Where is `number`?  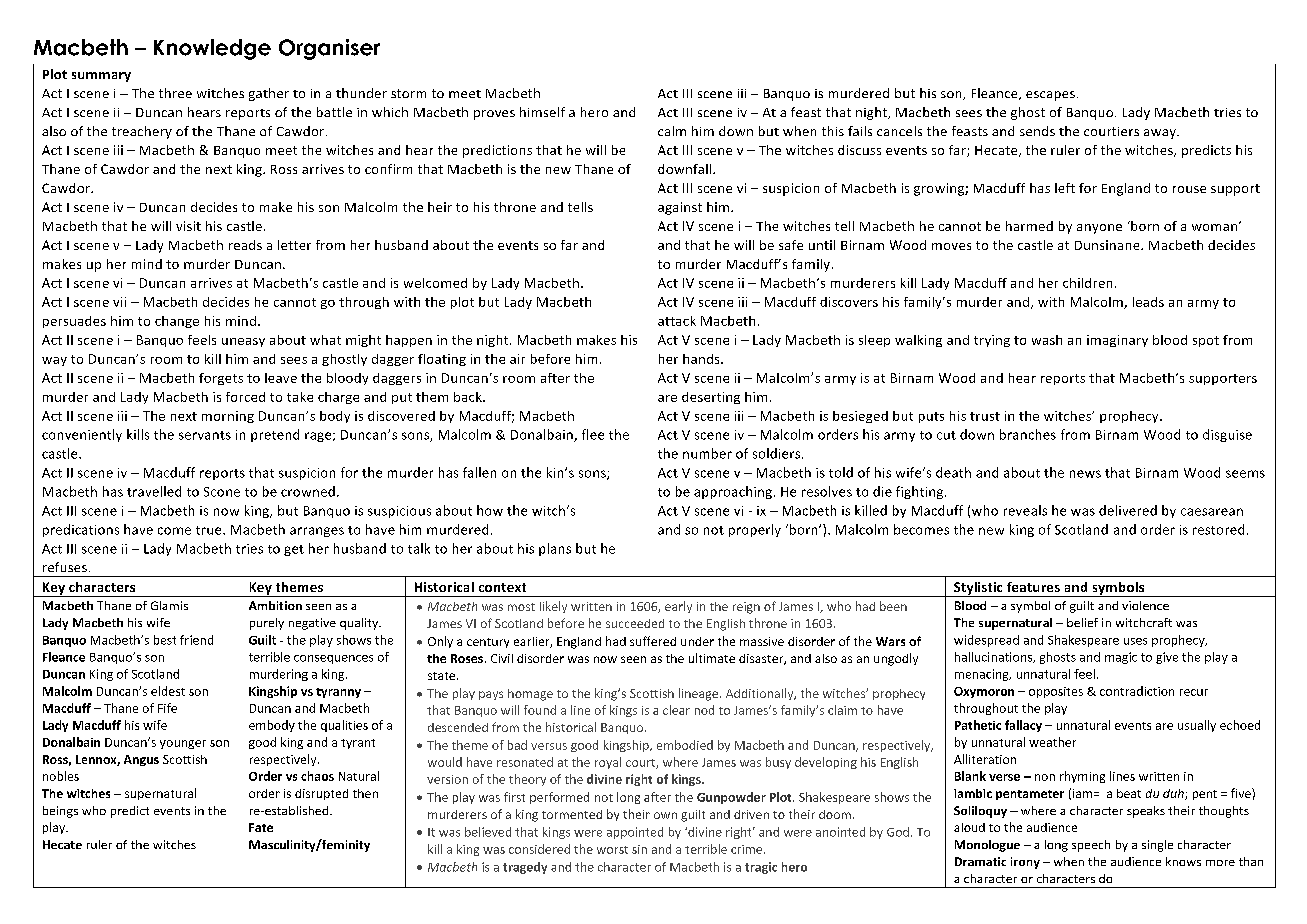 number is located at coordinates (707, 453).
